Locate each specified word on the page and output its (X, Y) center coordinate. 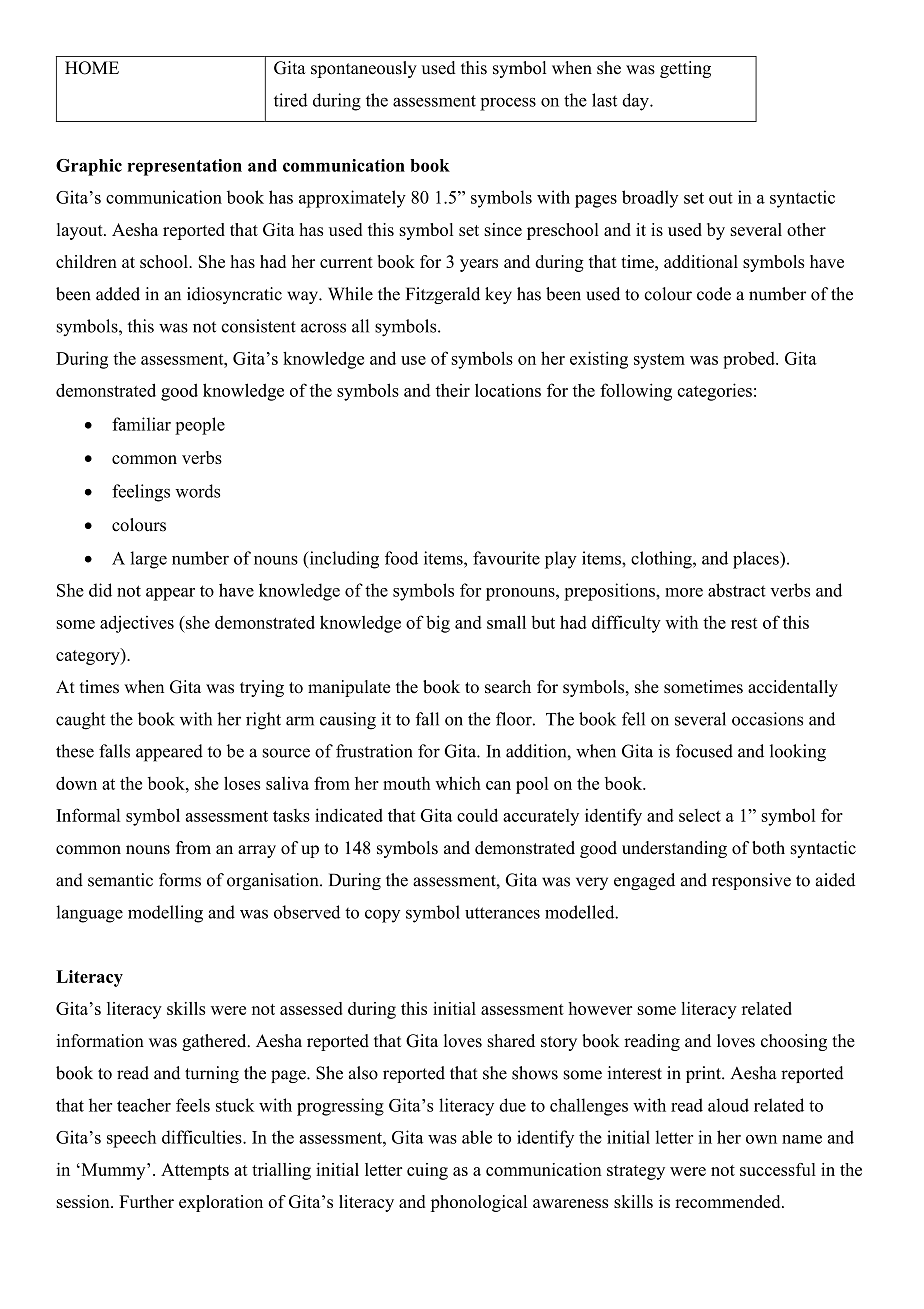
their (453, 390)
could (477, 815)
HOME (92, 68)
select (700, 815)
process (508, 104)
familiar (141, 424)
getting (685, 69)
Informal (88, 815)
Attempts (195, 1171)
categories (714, 392)
